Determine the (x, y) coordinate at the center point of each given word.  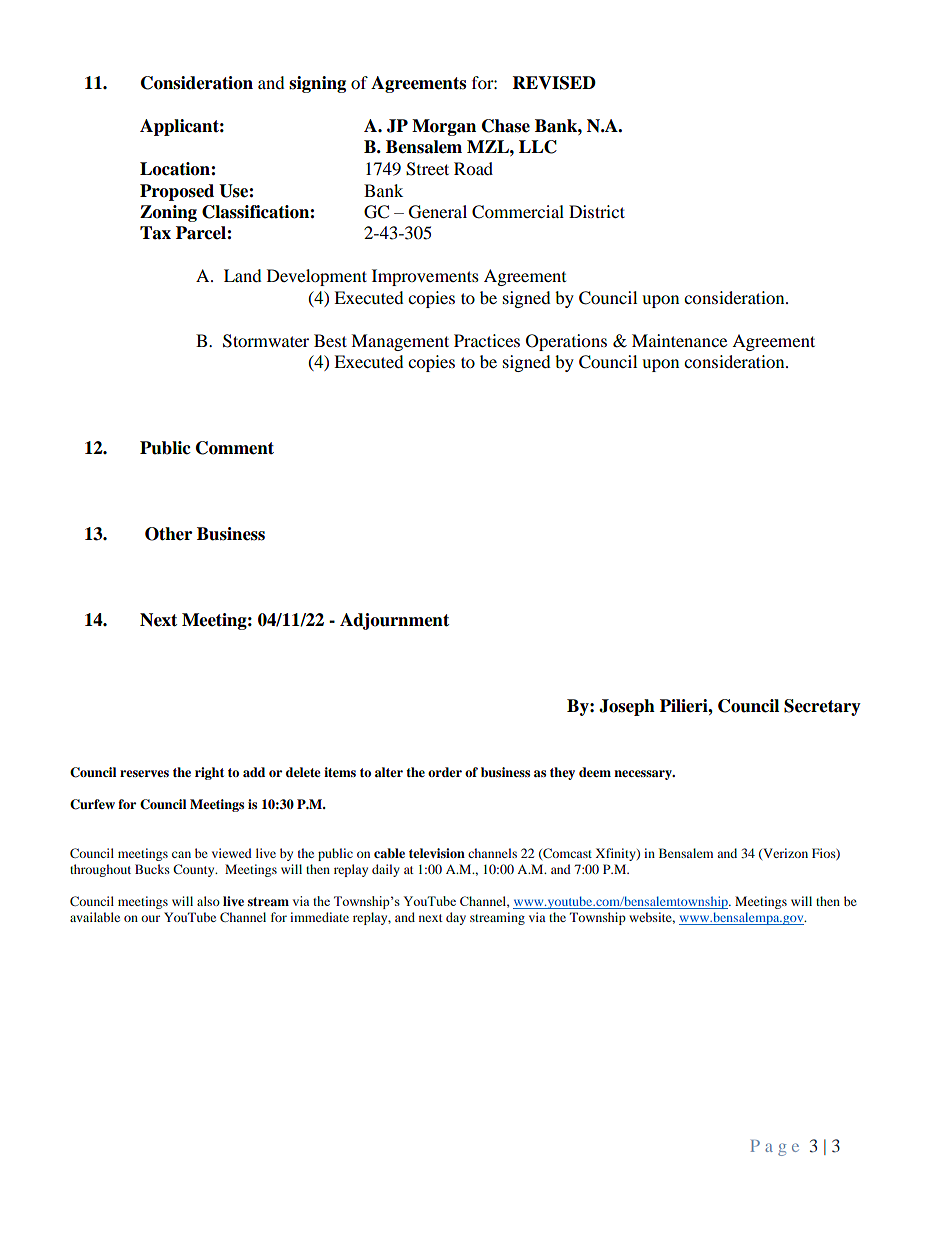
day (456, 918)
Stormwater (266, 341)
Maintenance (679, 340)
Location (176, 169)
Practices (487, 340)
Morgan (444, 127)
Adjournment (394, 621)
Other (168, 534)
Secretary (822, 707)
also (208, 901)
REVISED (554, 83)
